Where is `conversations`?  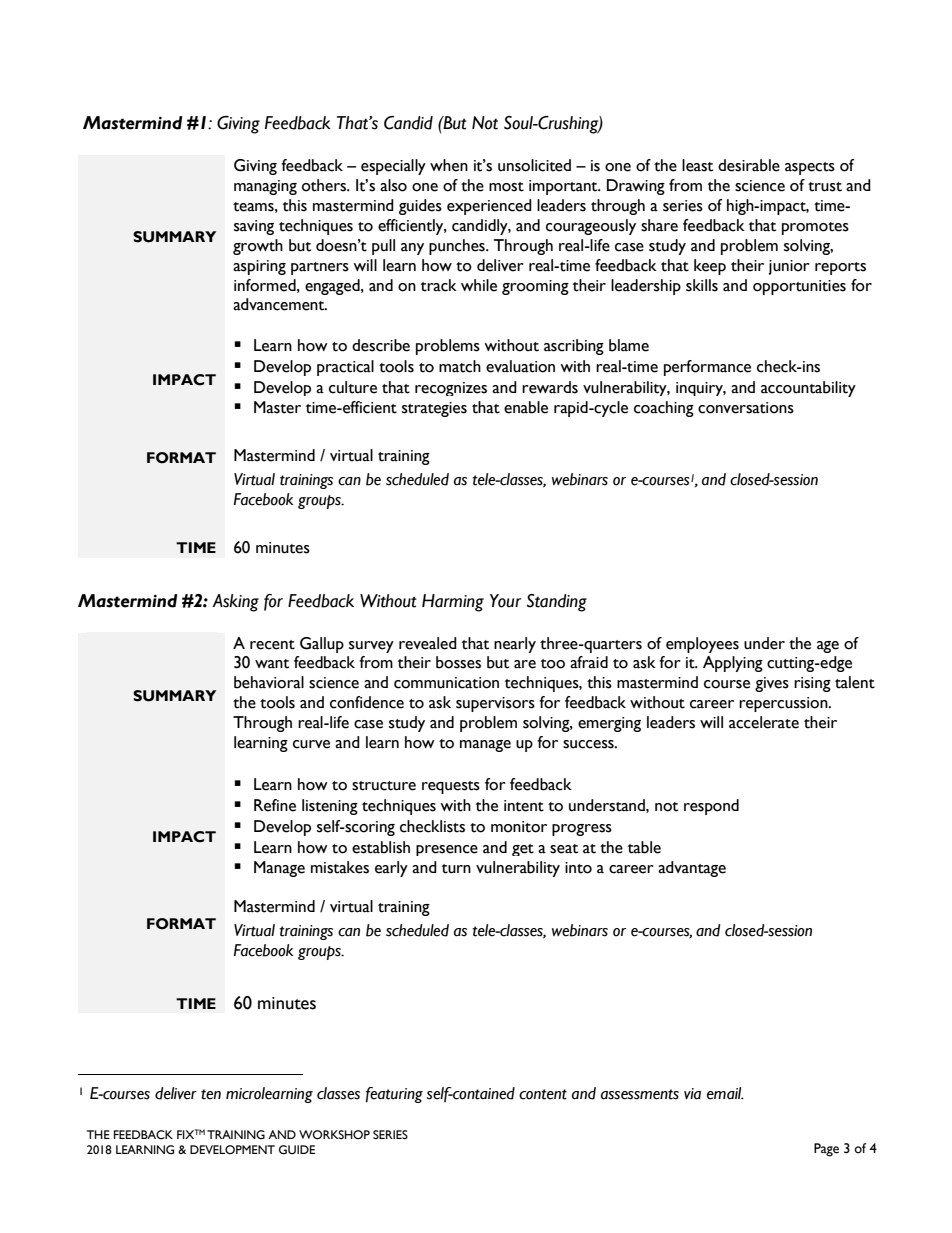 conversations is located at coordinates (746, 408).
